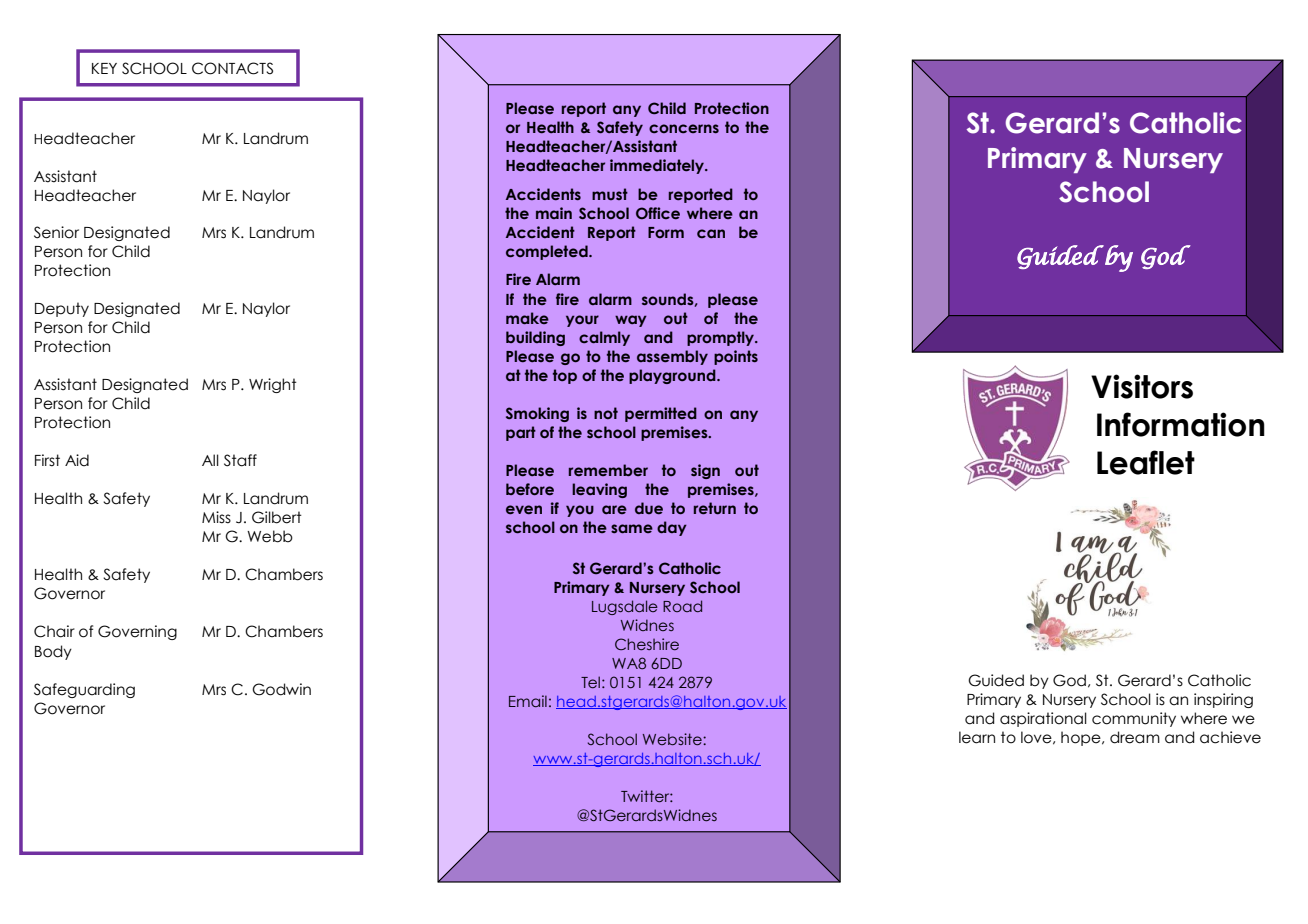 This screenshot has width=1308, height=924. Describe the element at coordinates (281, 689) in the screenshot. I see `Godwin` at that location.
